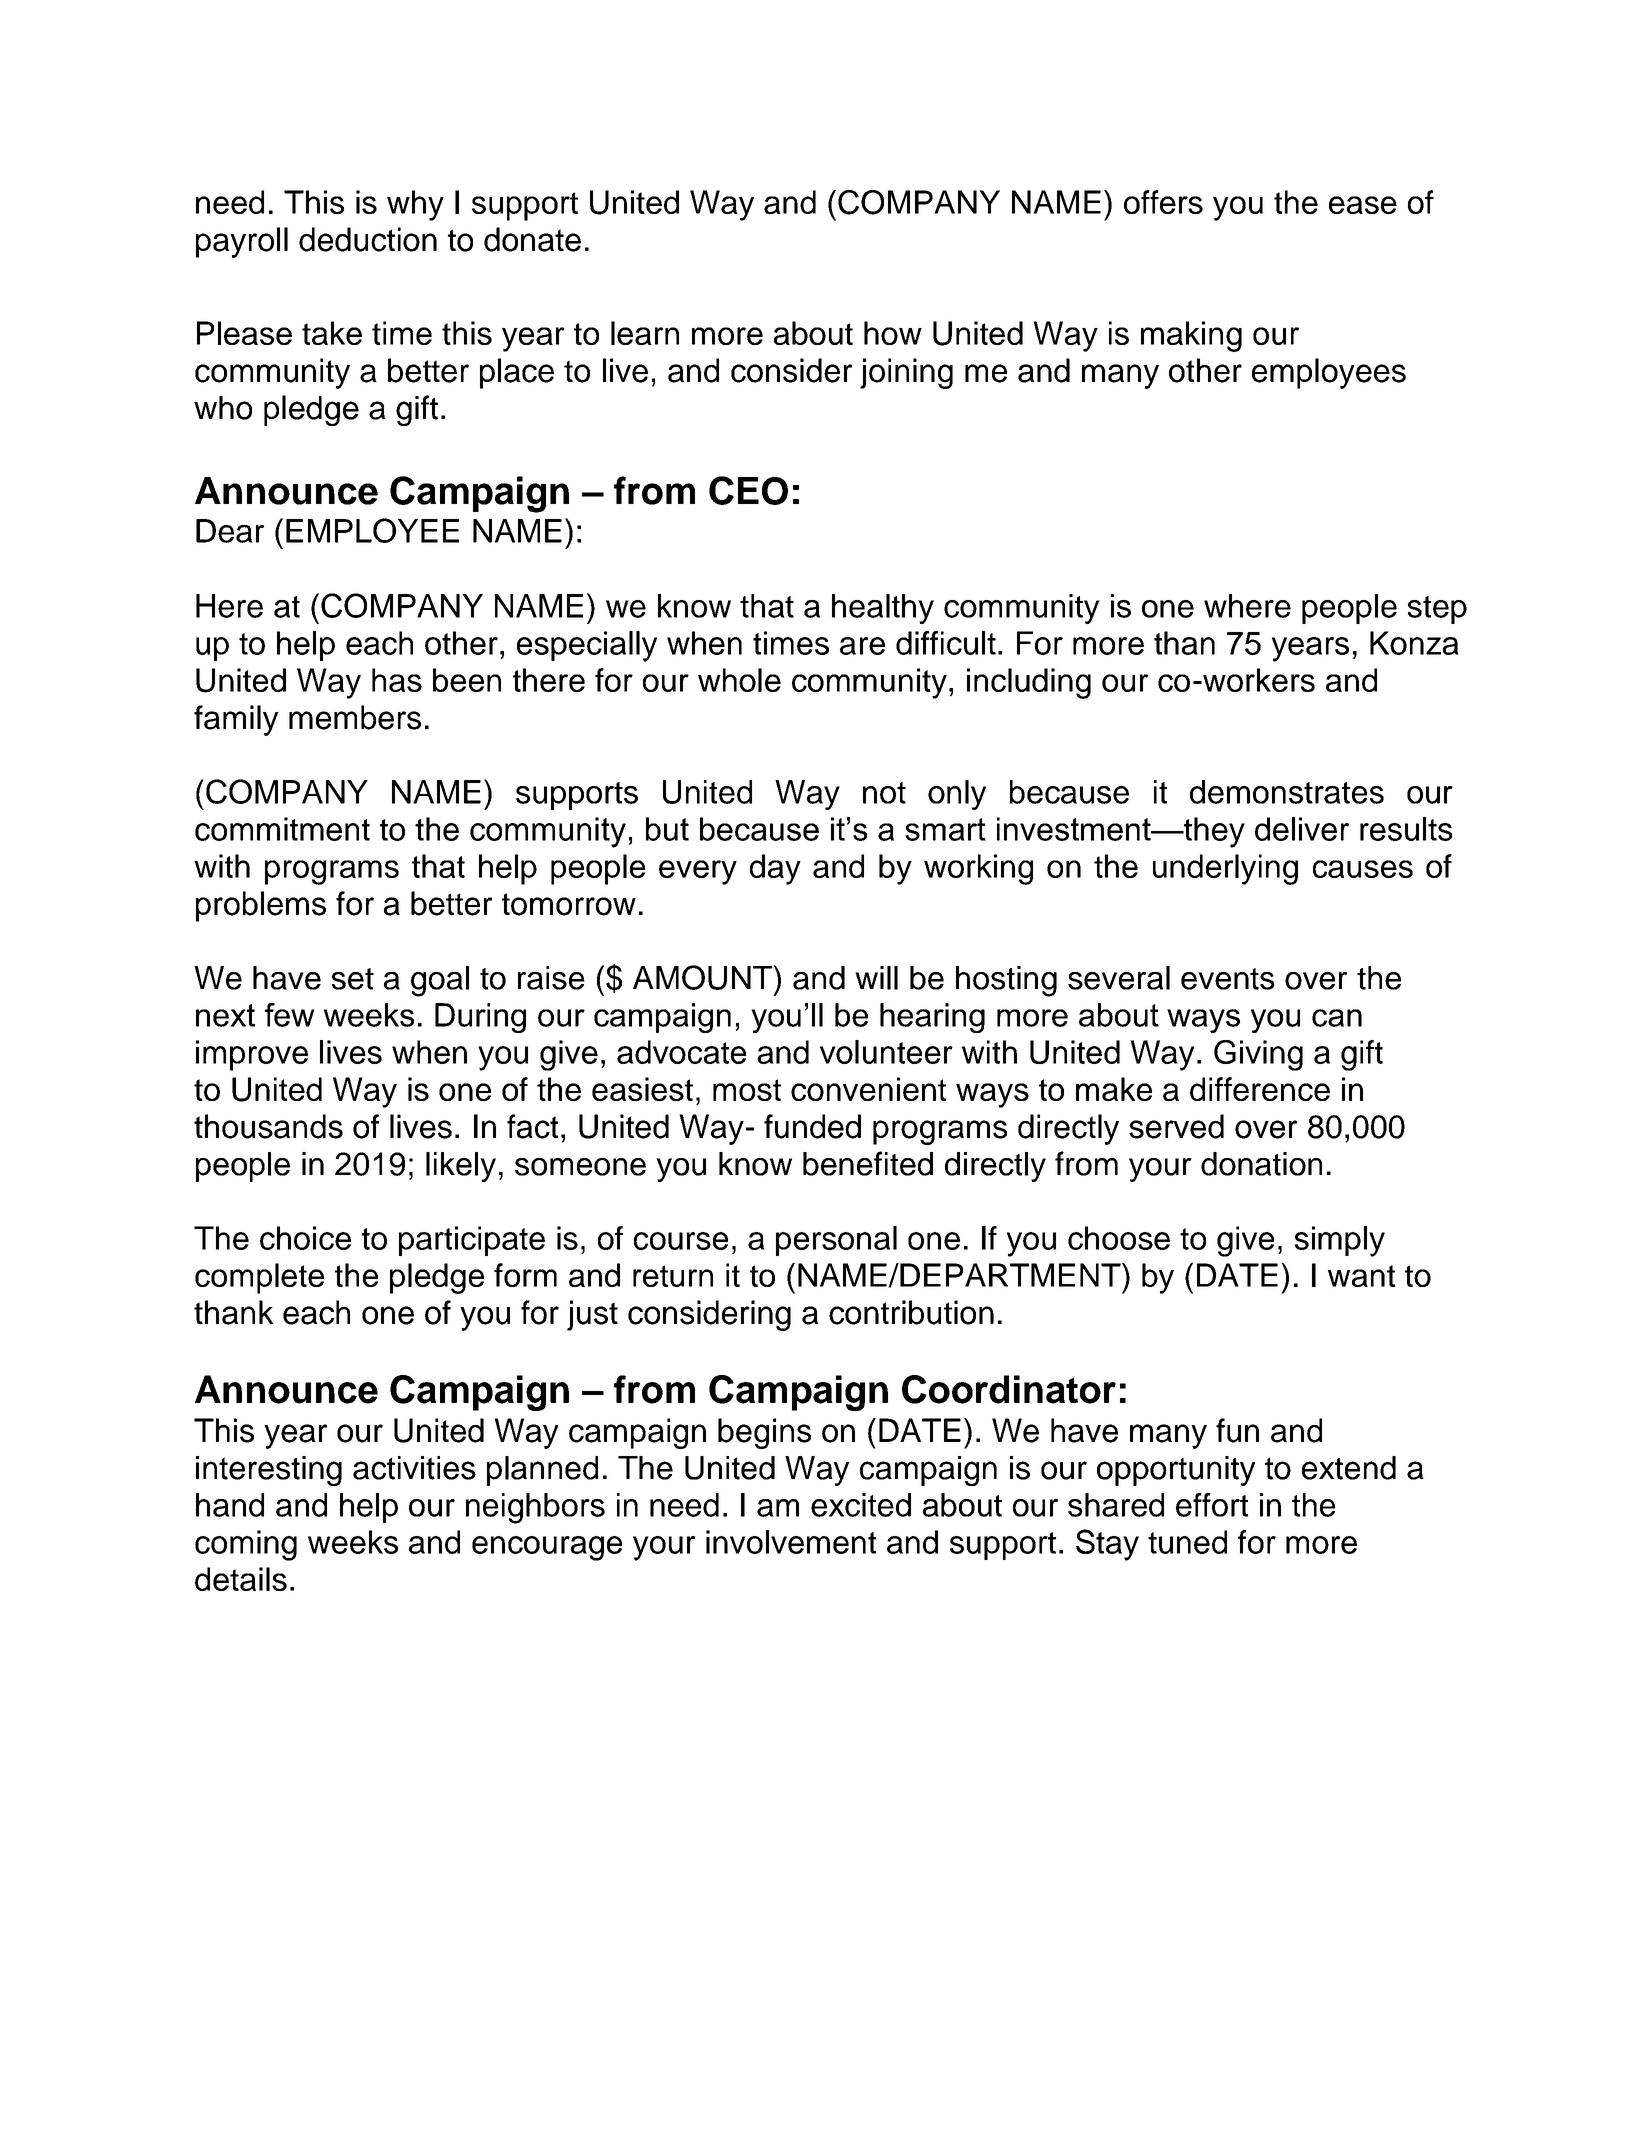 The height and width of the document is (2134, 1649). I want to click on offers, so click(1163, 202).
